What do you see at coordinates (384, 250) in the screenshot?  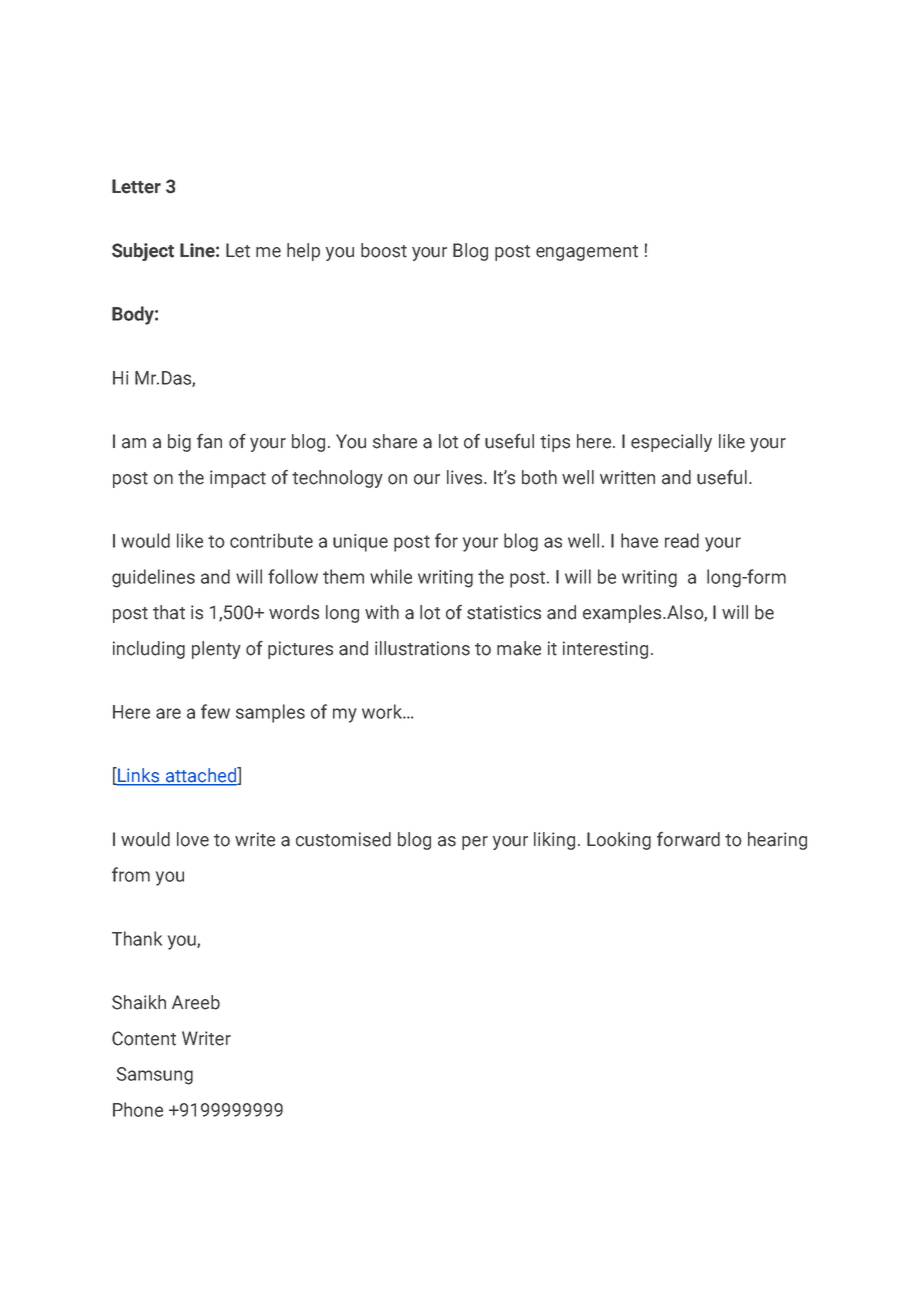 I see `boost` at bounding box center [384, 250].
